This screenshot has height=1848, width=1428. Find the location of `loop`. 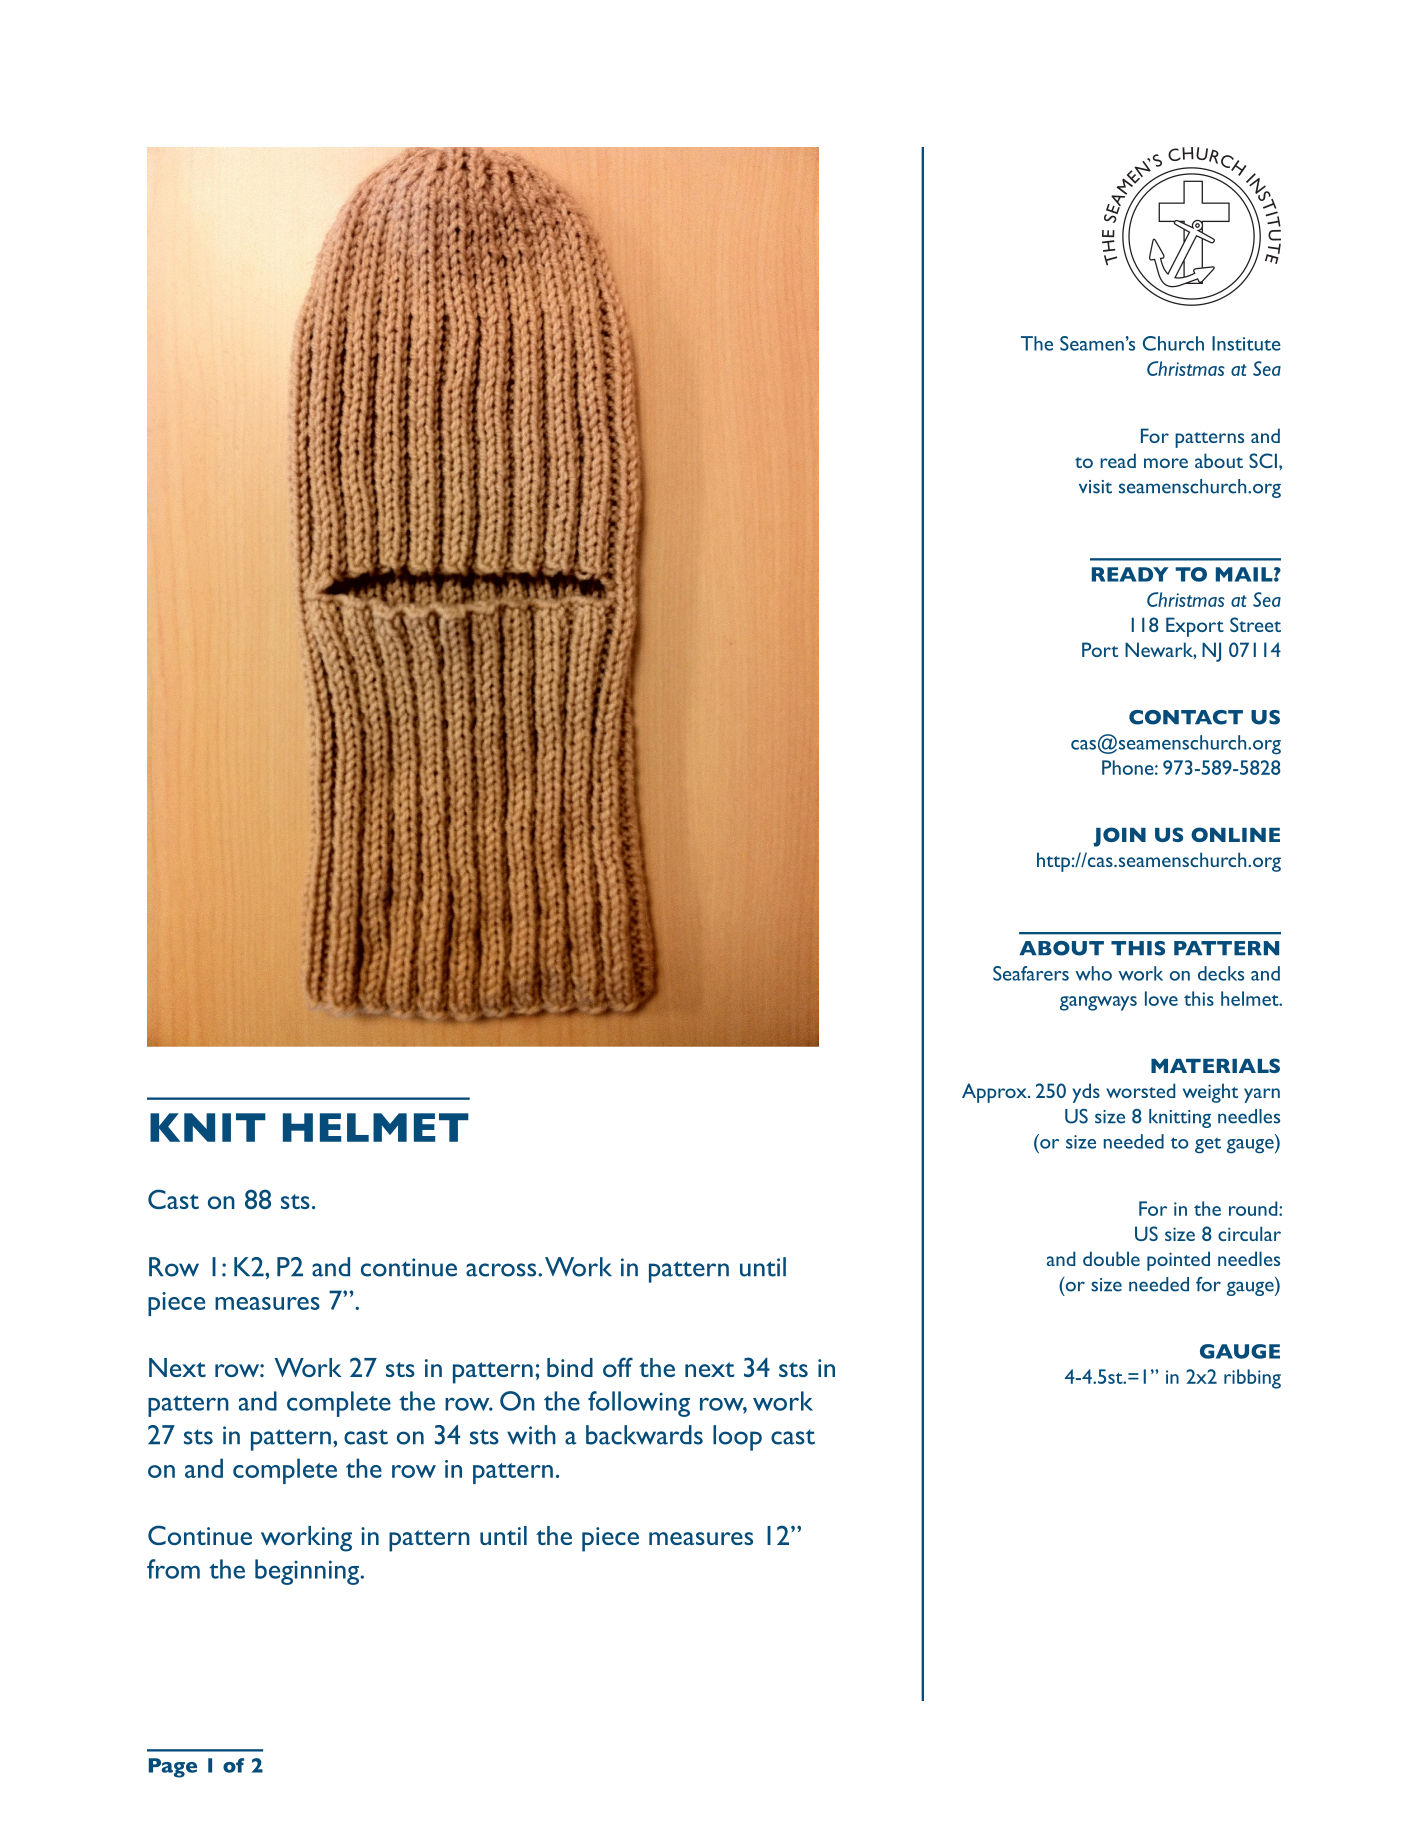

loop is located at coordinates (737, 1438).
